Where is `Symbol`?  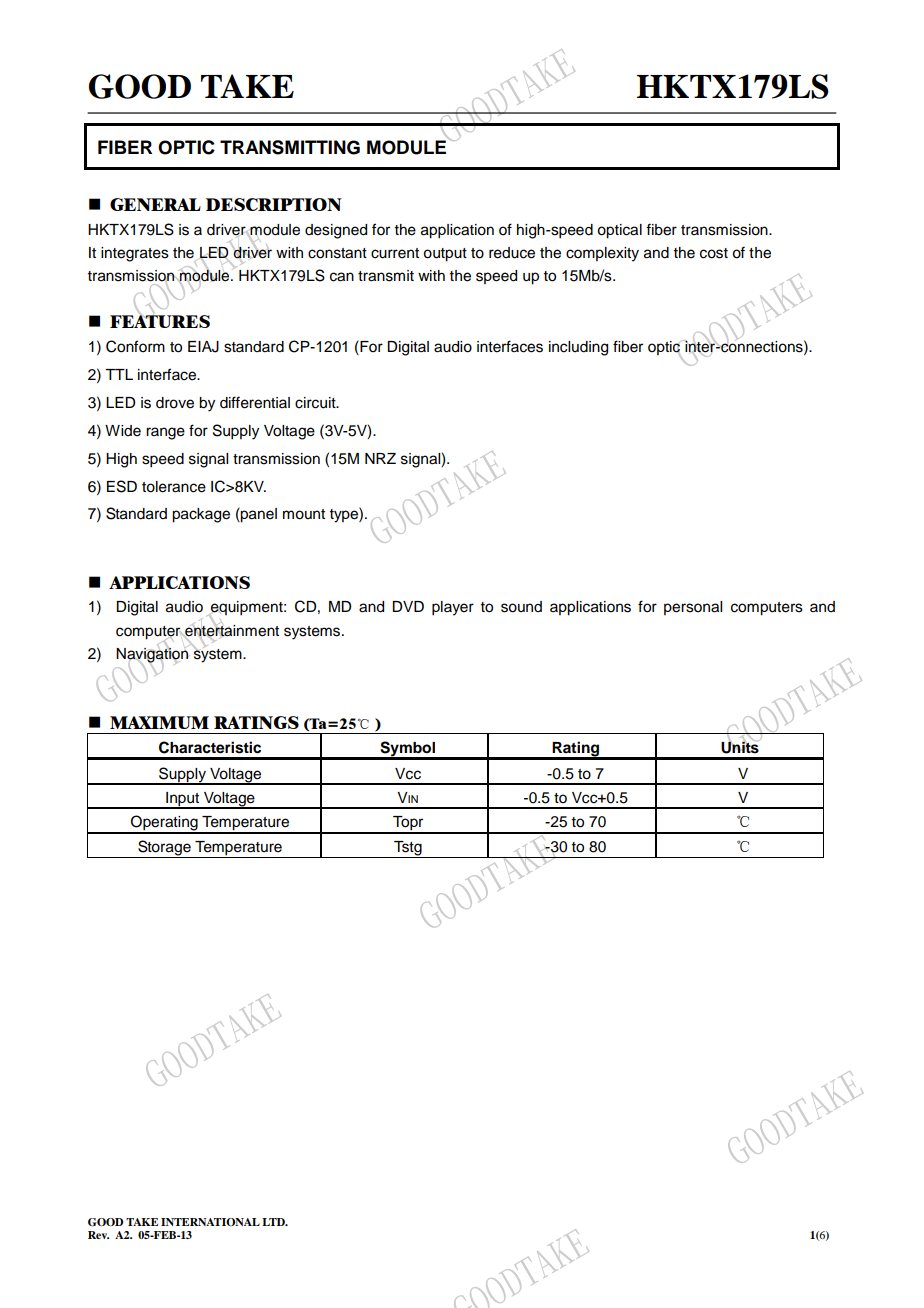
Symbol is located at coordinates (407, 750).
